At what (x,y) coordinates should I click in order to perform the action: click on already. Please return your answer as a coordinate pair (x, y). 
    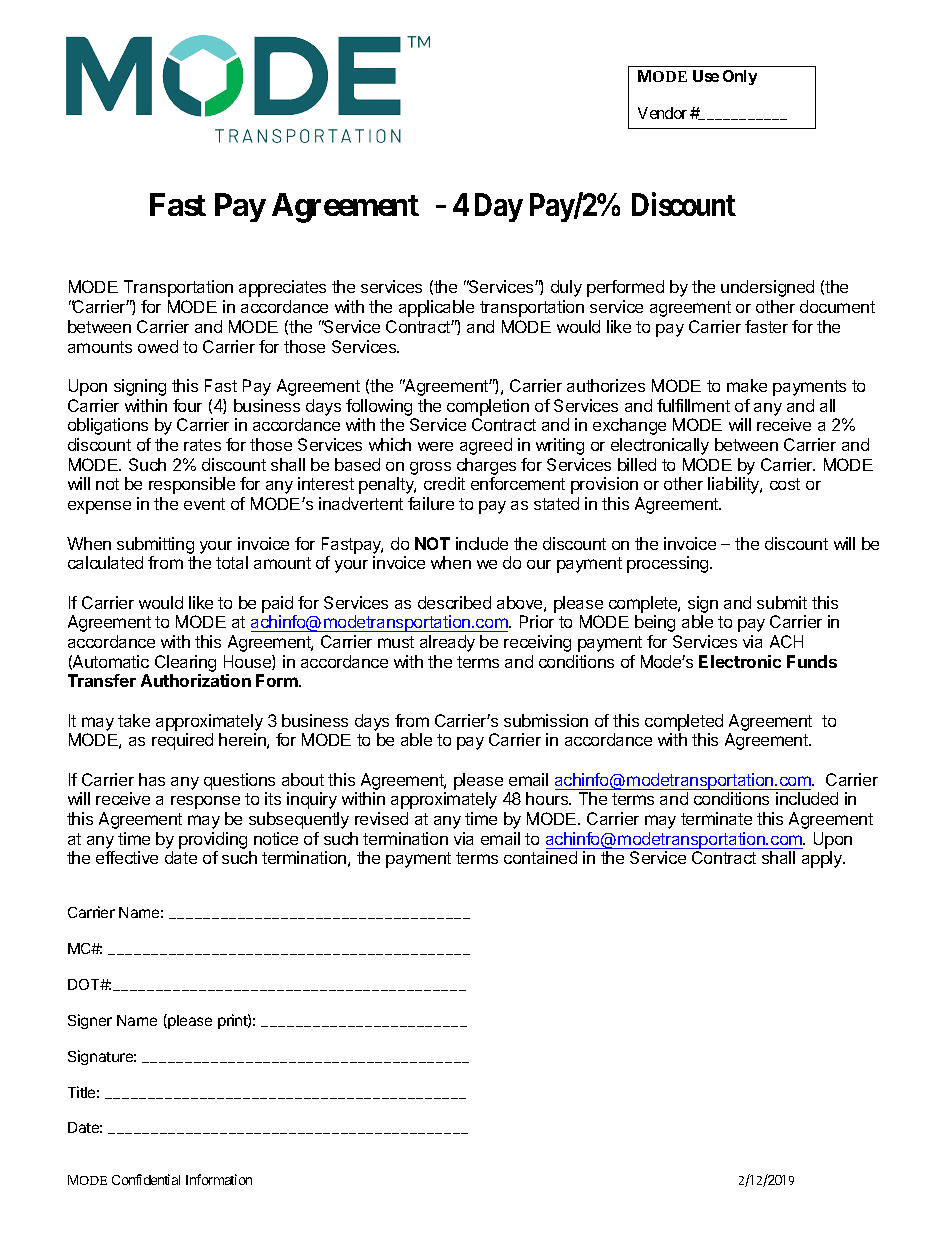
    Looking at the image, I should click on (447, 643).
